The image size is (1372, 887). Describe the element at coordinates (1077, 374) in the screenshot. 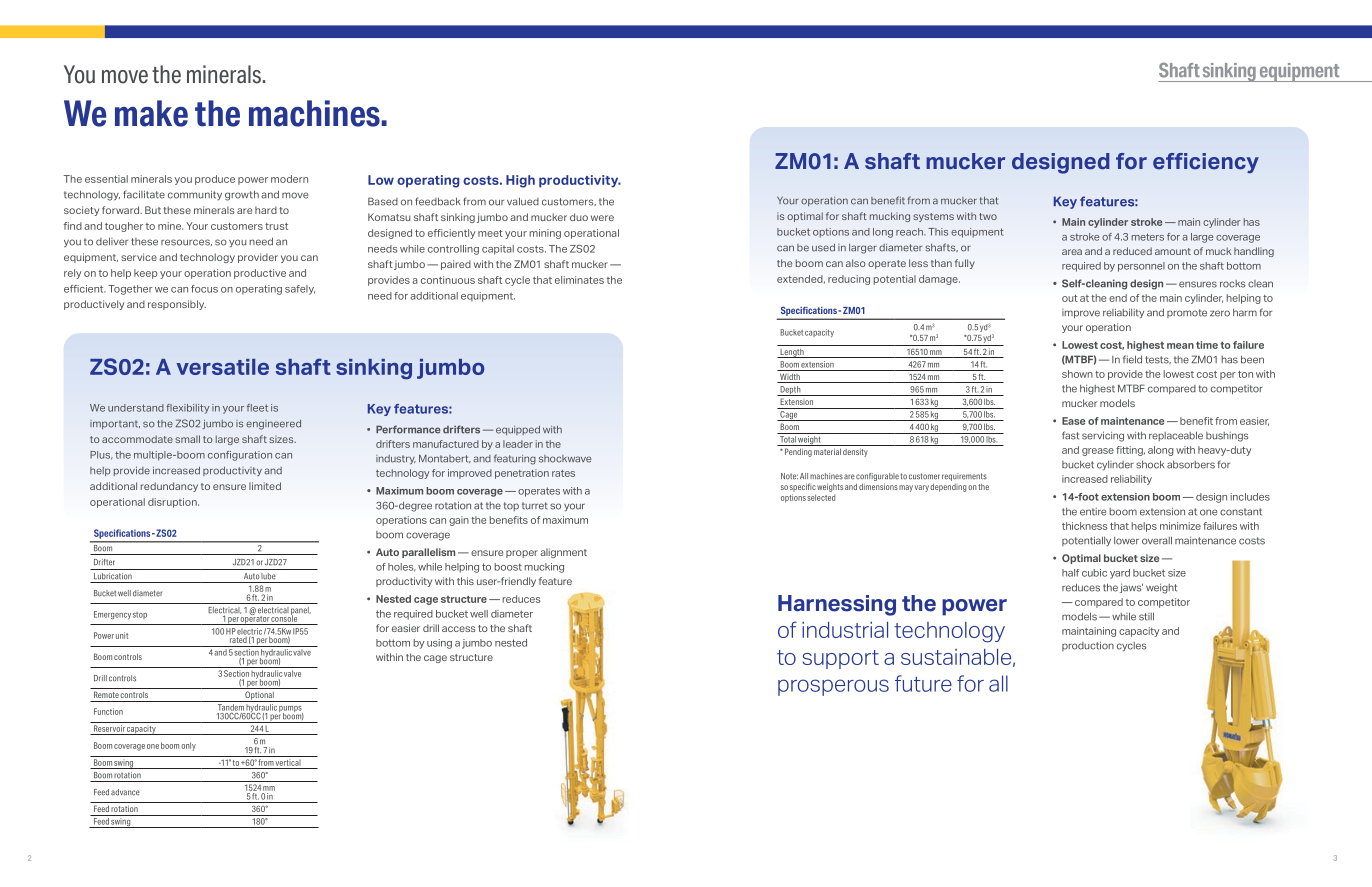

I see `shown` at that location.
